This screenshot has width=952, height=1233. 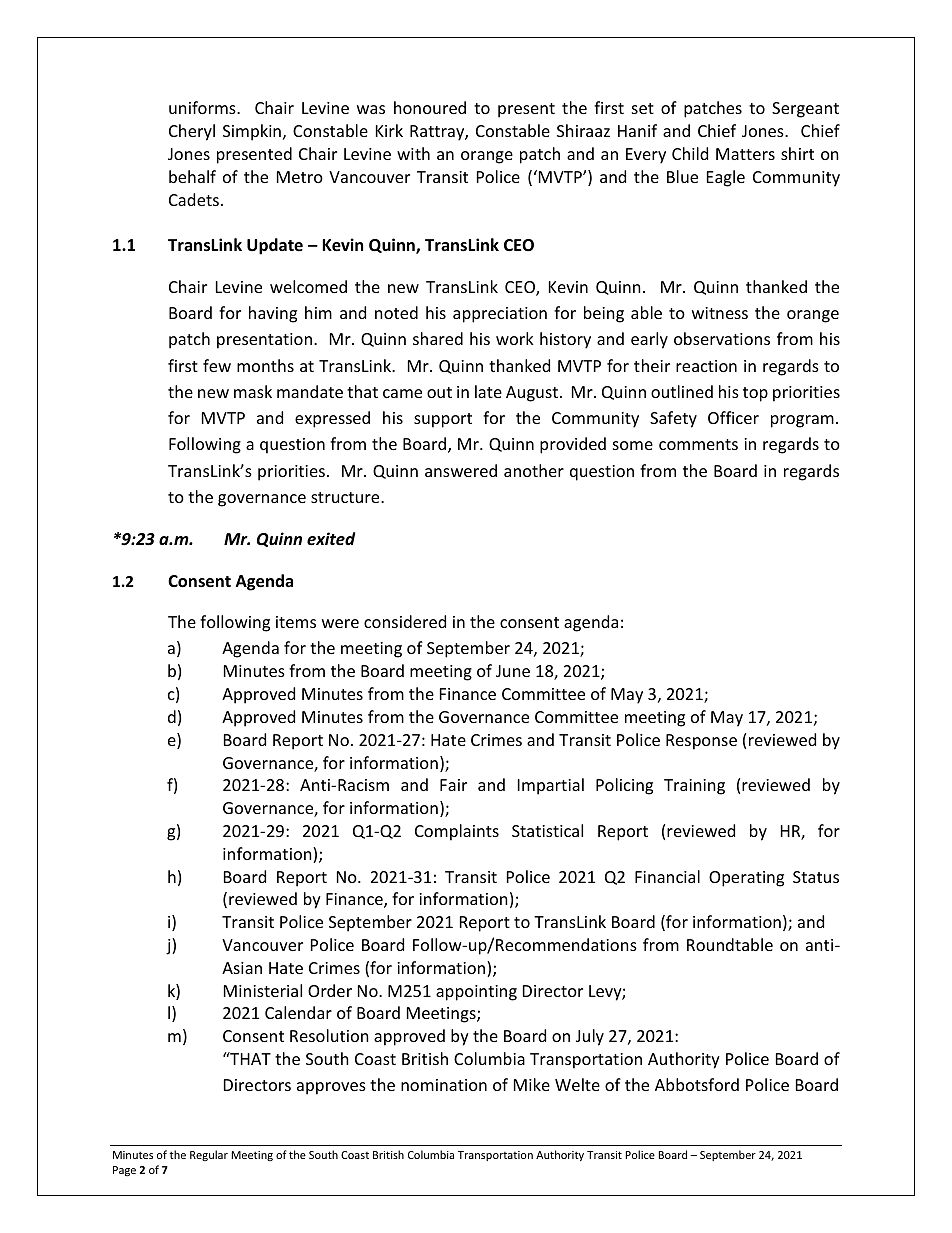 I want to click on June, so click(x=513, y=671).
